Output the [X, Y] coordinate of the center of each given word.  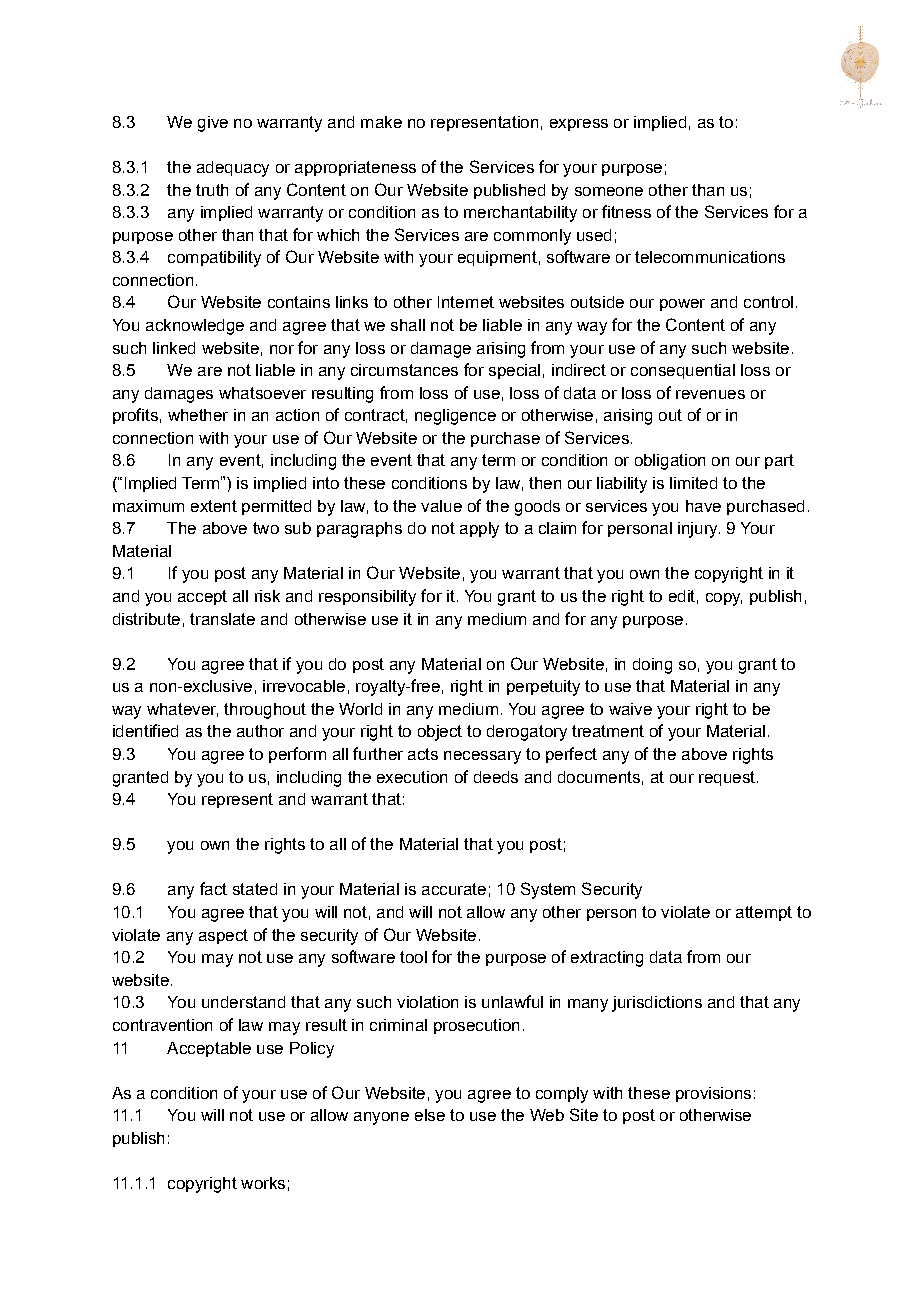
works [263, 1183]
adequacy [233, 169]
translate [222, 619]
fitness [626, 211]
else [430, 1115]
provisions [713, 1094]
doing [652, 666]
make [381, 122]
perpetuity [543, 688]
